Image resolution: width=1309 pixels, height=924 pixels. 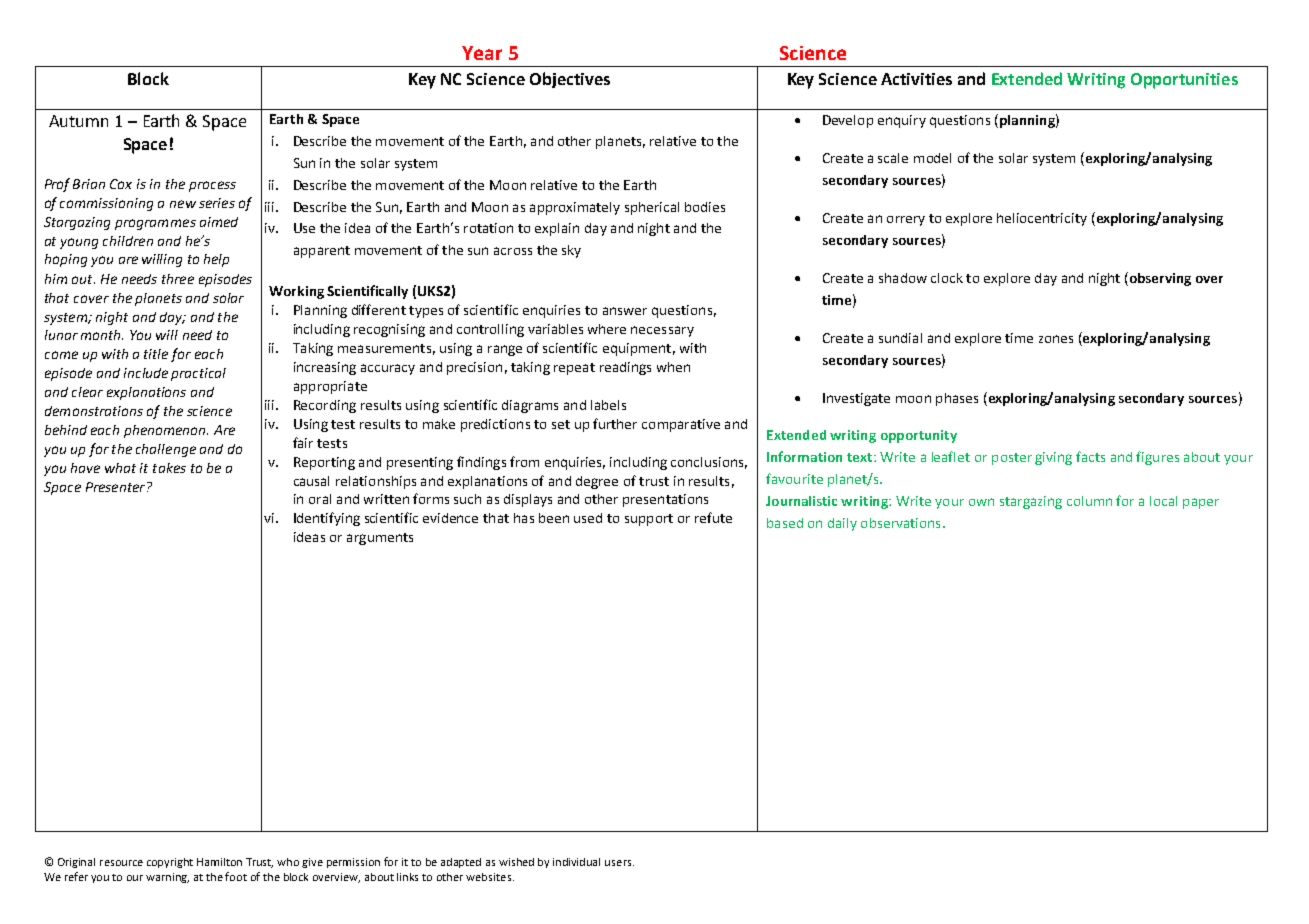 What do you see at coordinates (576, 862) in the screenshot?
I see `individual` at bounding box center [576, 862].
